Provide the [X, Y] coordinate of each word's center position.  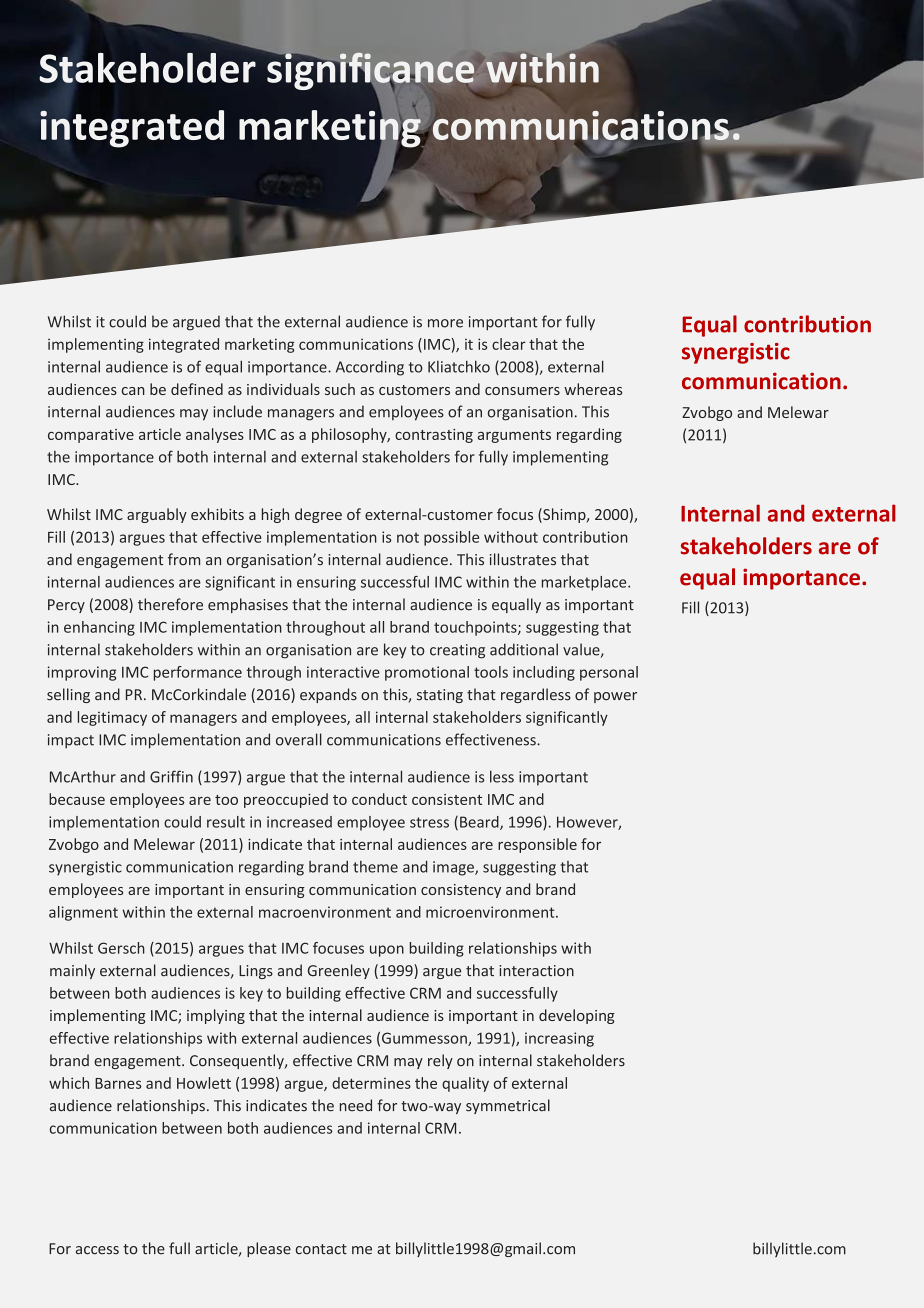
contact [321, 1249]
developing [577, 1016]
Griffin [171, 776]
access [97, 1250]
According [370, 368]
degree [318, 515]
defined [197, 389]
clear [509, 344]
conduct [379, 799]
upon [387, 951]
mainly [72, 971]
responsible [537, 845]
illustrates [523, 559]
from [184, 559]
